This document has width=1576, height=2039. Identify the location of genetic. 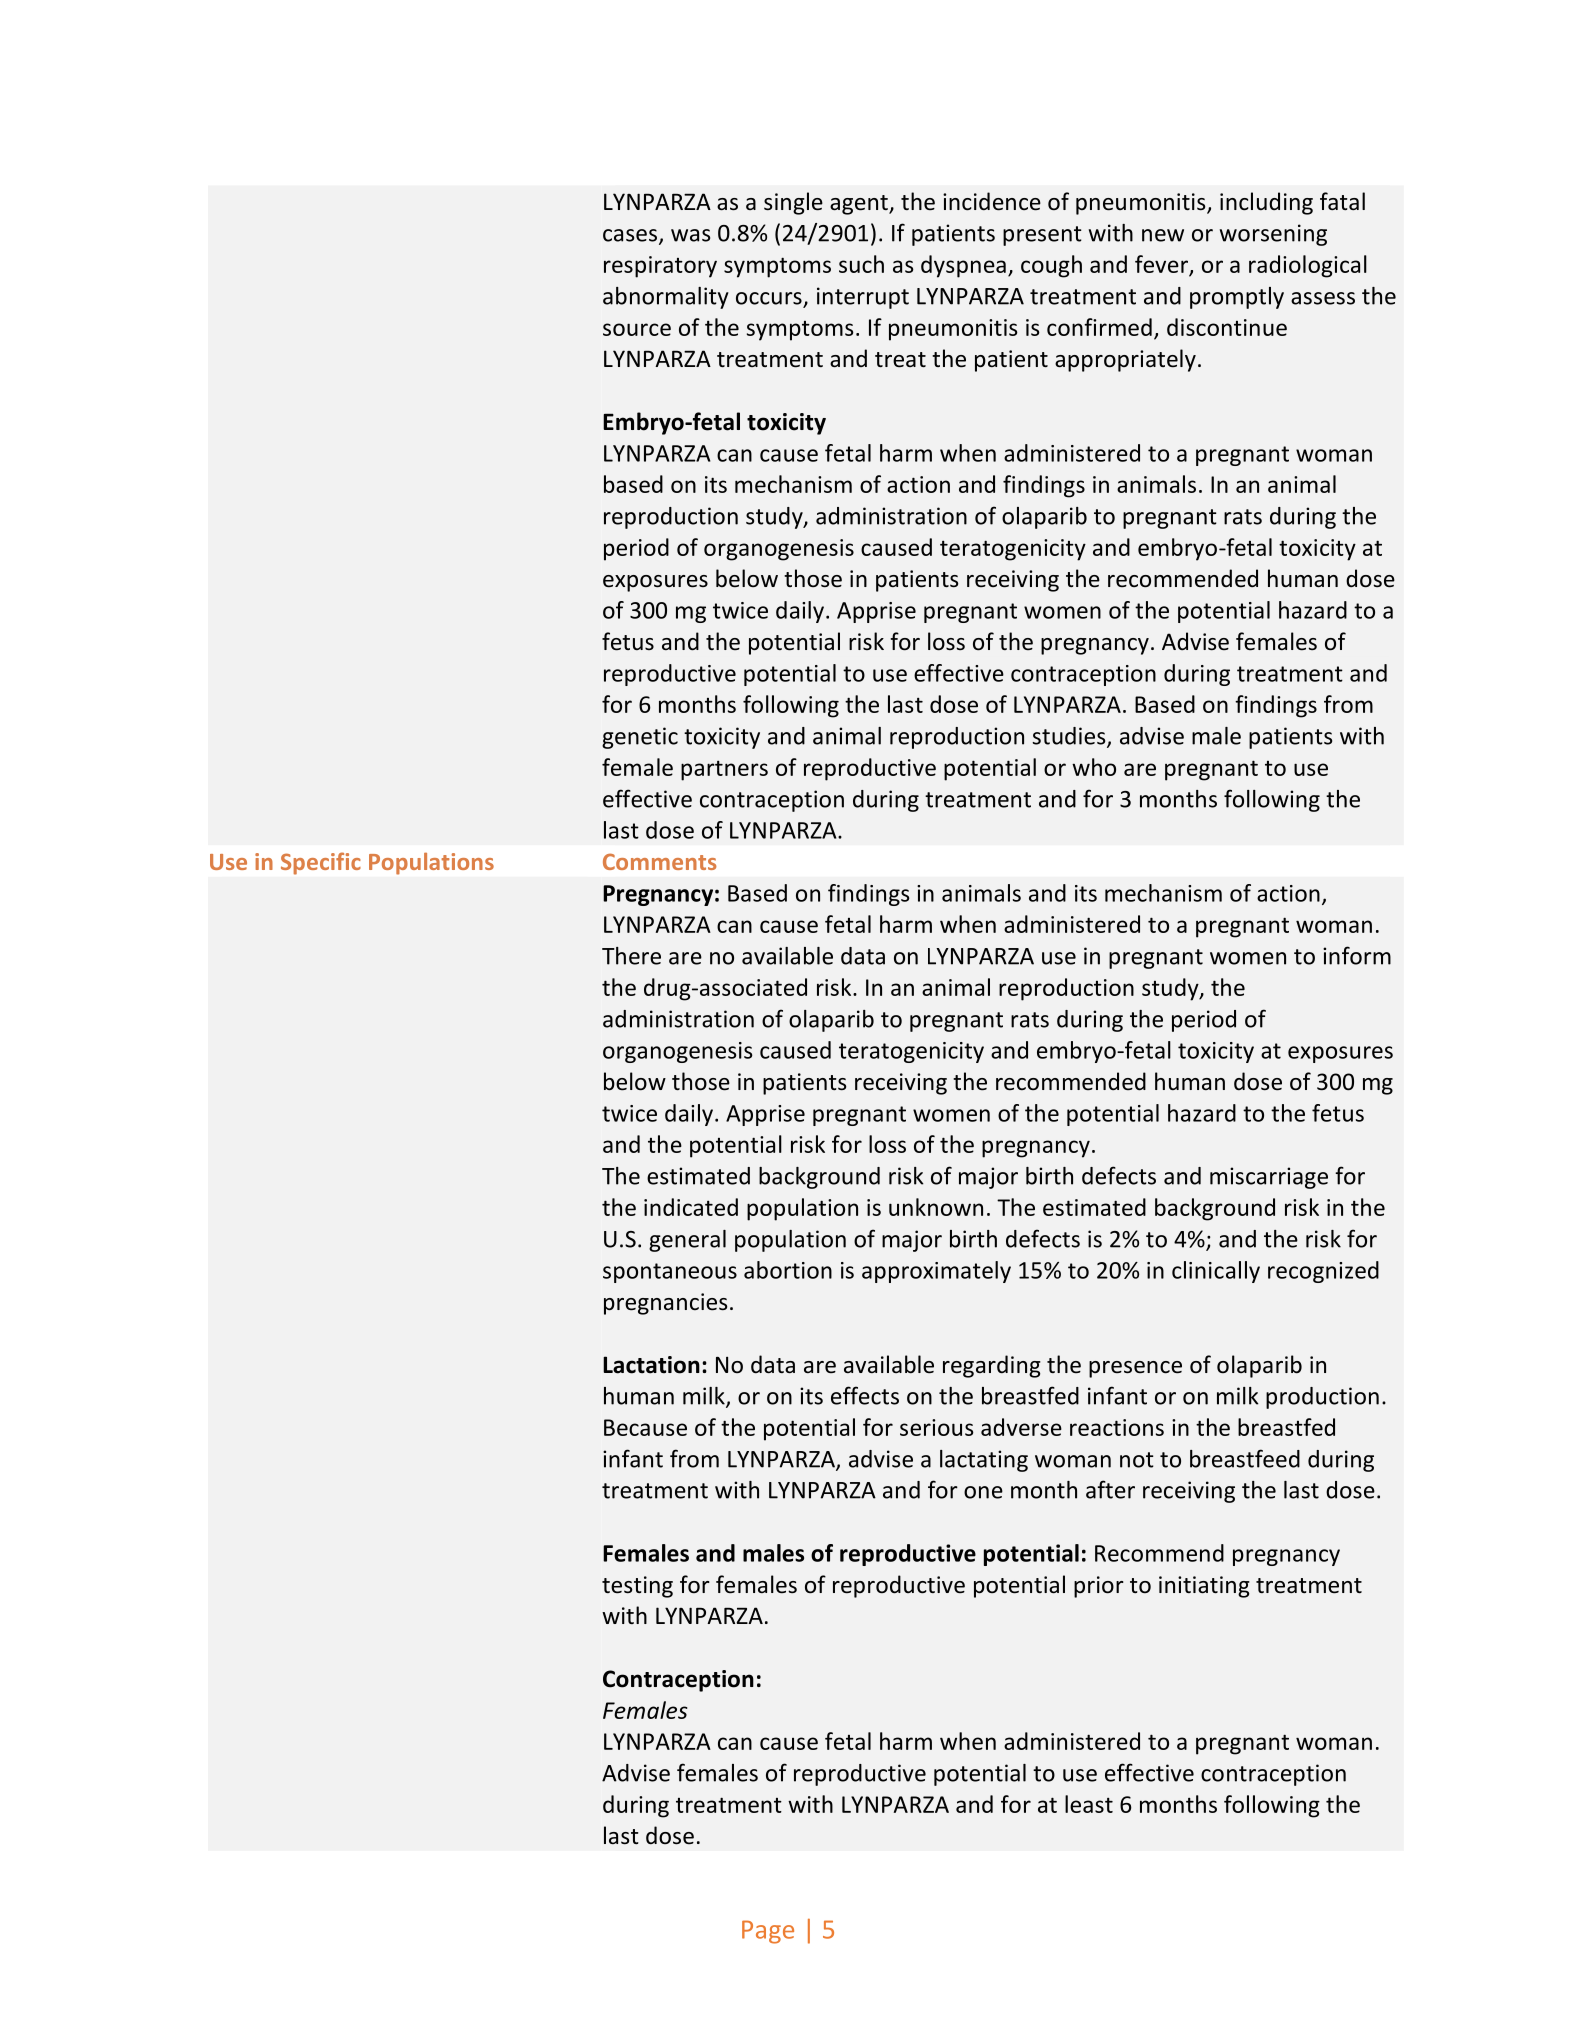
(640, 738).
